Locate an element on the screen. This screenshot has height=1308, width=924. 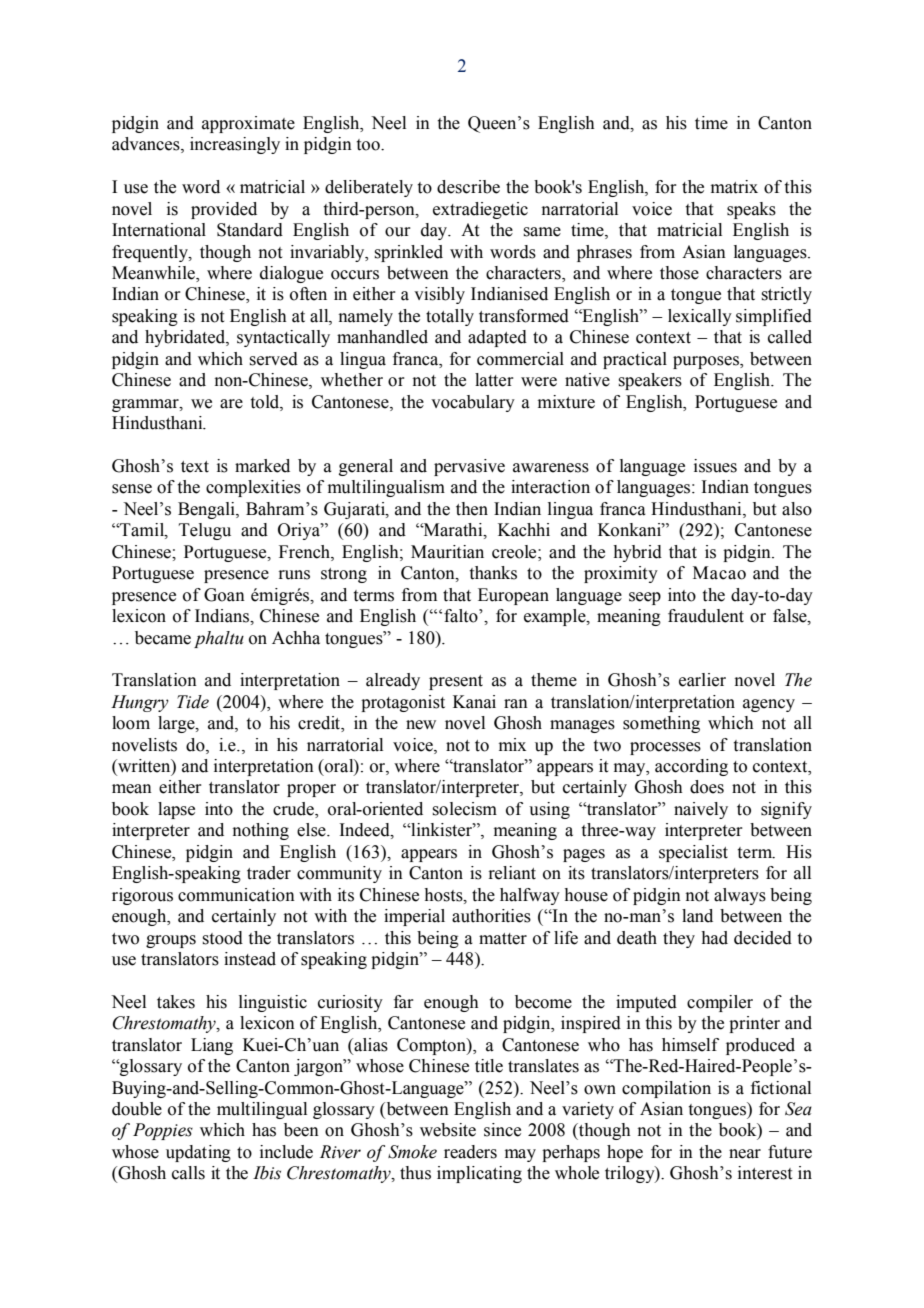
matrix is located at coordinates (734, 187).
